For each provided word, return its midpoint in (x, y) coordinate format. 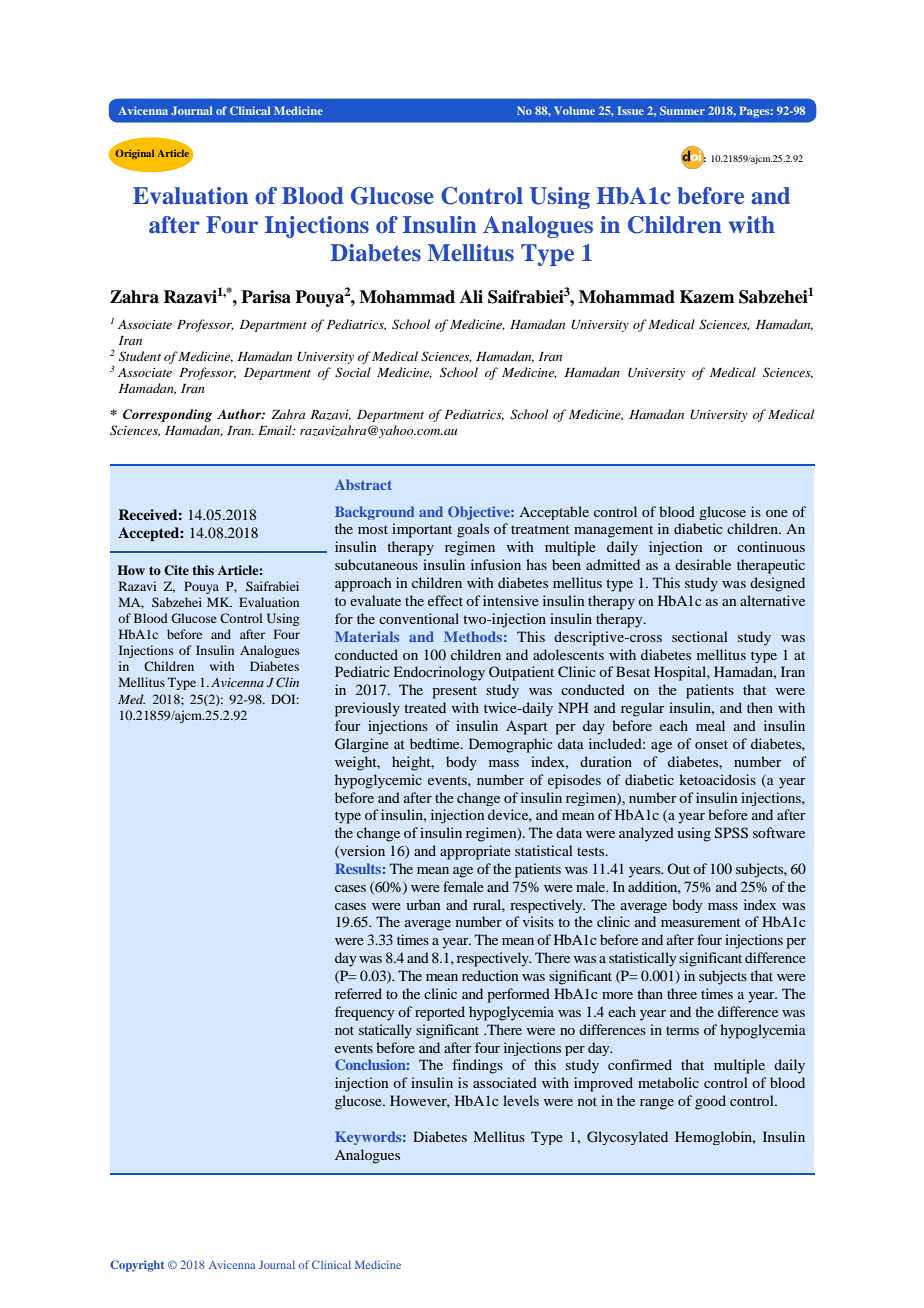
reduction (490, 975)
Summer (682, 110)
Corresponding (167, 415)
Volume (574, 110)
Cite (176, 570)
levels (521, 1100)
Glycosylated (627, 1138)
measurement (701, 922)
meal (710, 725)
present (454, 692)
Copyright (137, 1266)
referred (358, 993)
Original (134, 154)
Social (353, 372)
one (777, 513)
